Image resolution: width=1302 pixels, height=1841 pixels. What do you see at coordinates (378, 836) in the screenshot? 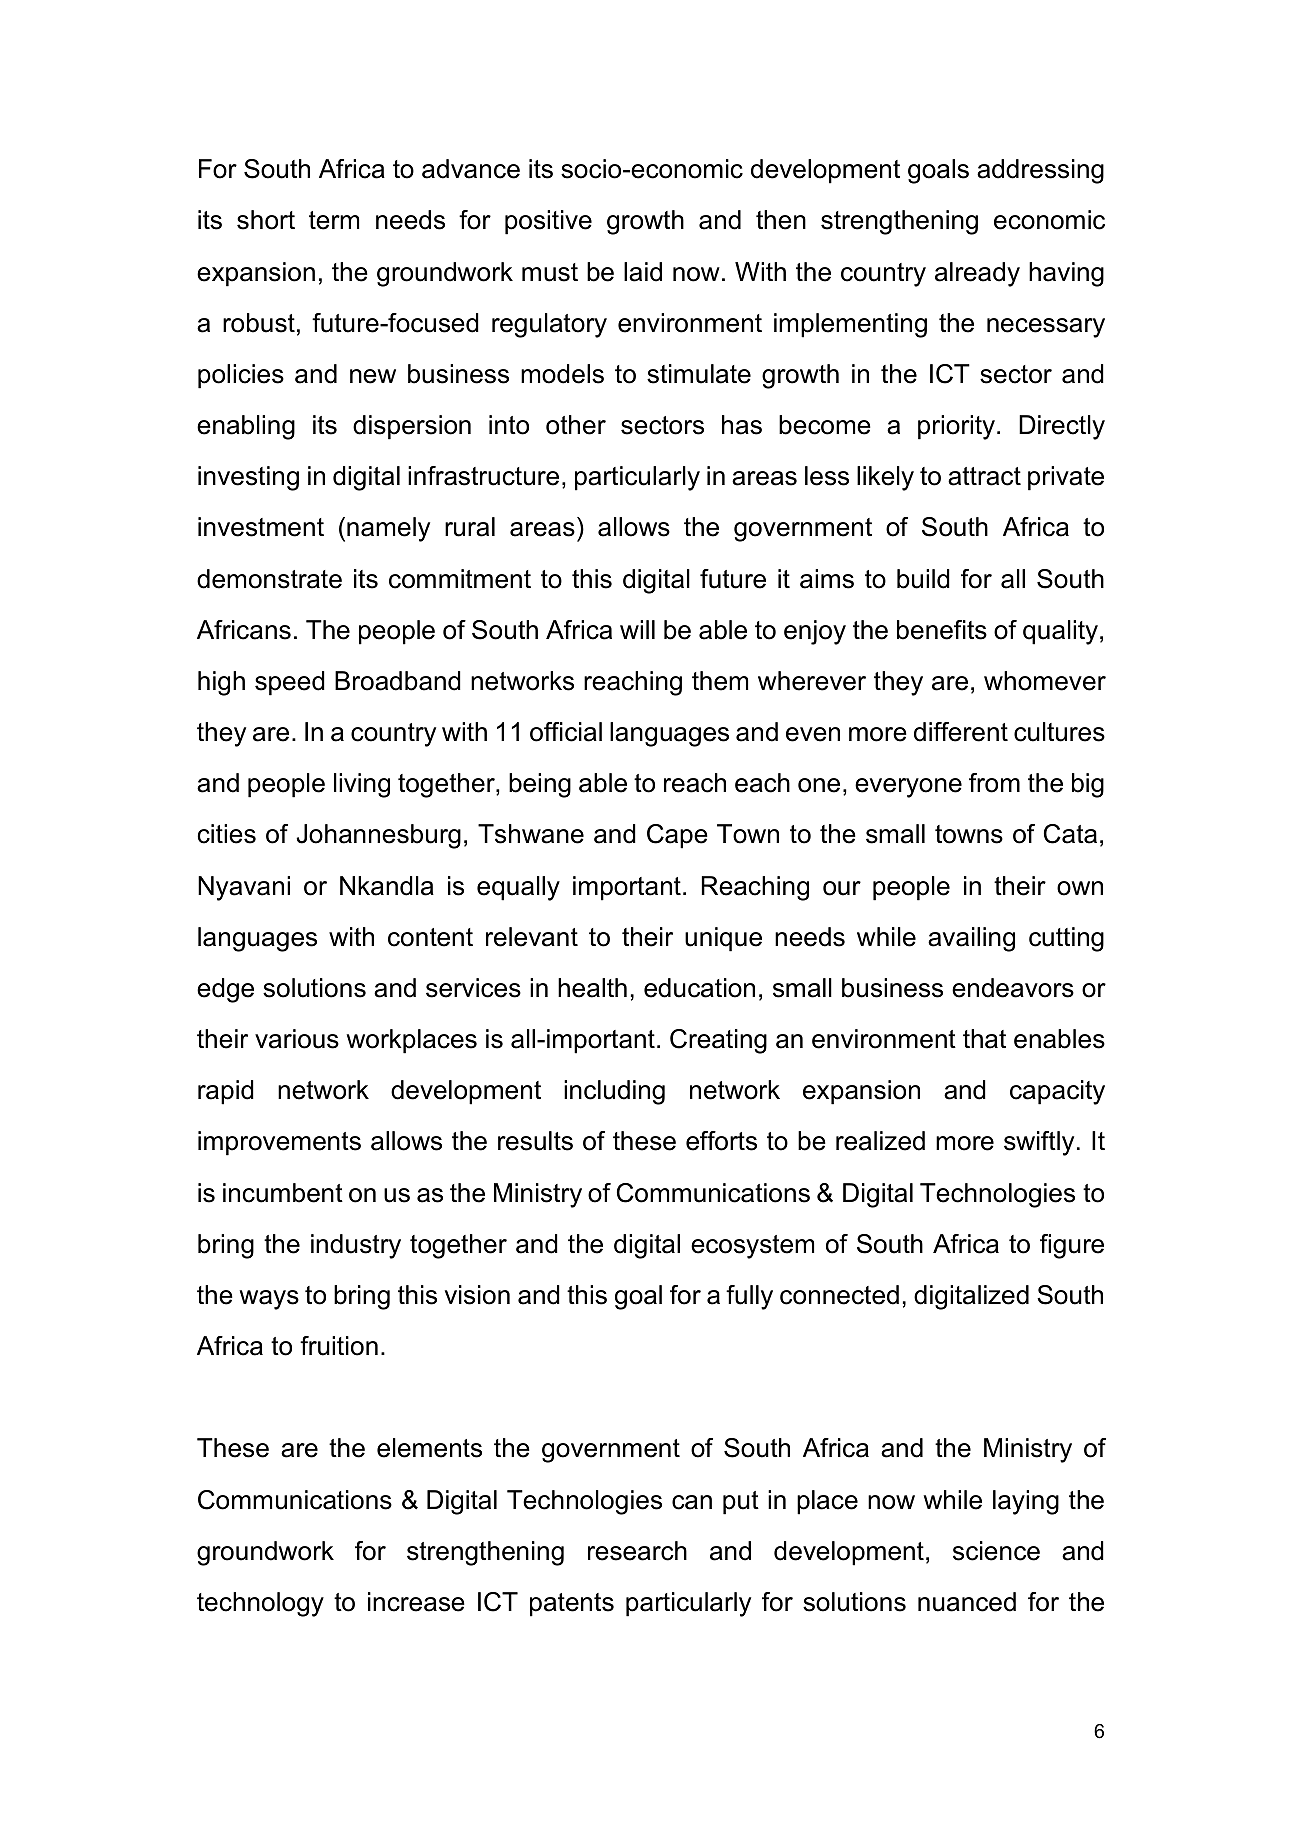
I see `Johannesburg` at bounding box center [378, 836].
